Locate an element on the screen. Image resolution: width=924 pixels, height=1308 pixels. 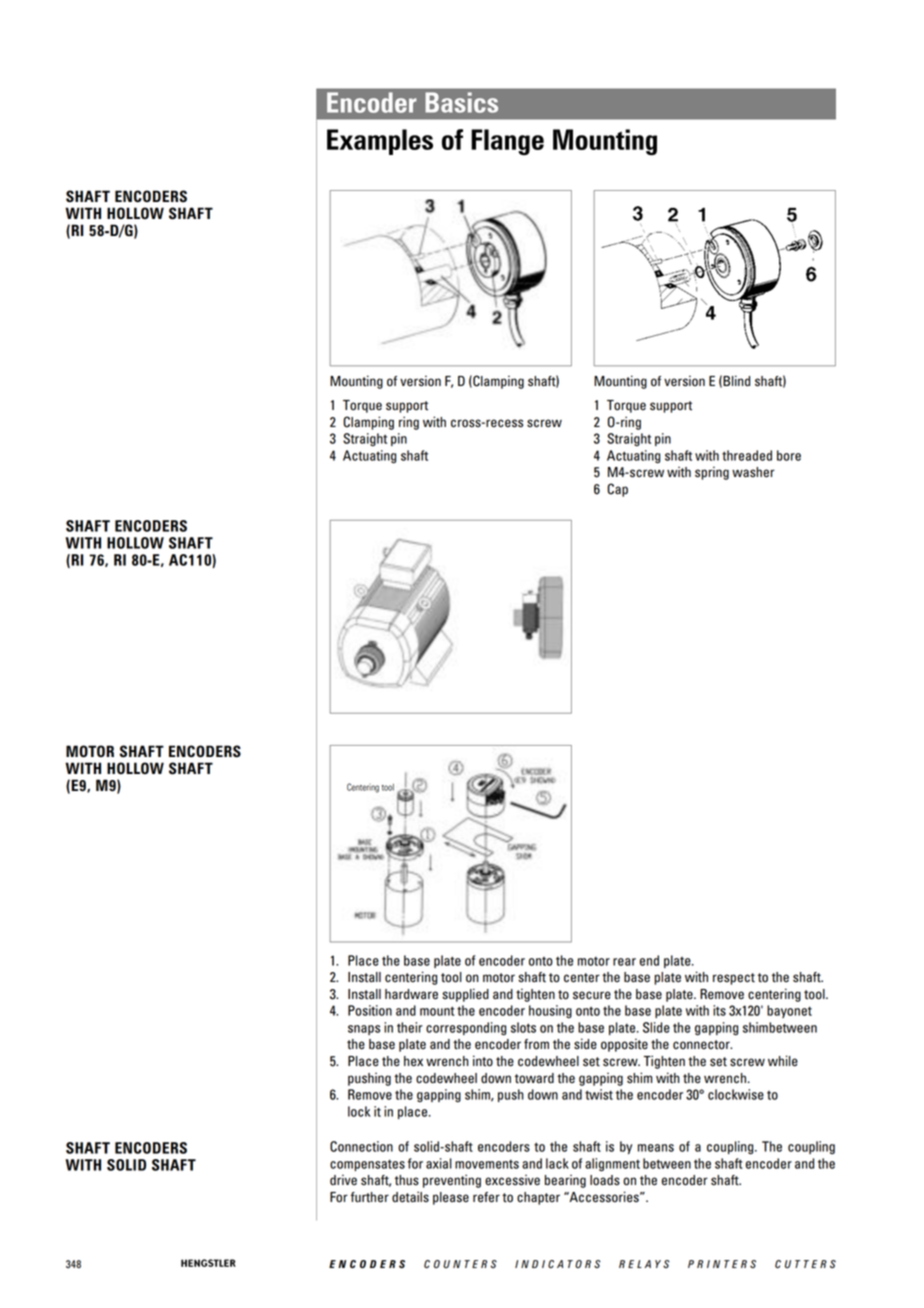
Flange is located at coordinates (507, 142).
